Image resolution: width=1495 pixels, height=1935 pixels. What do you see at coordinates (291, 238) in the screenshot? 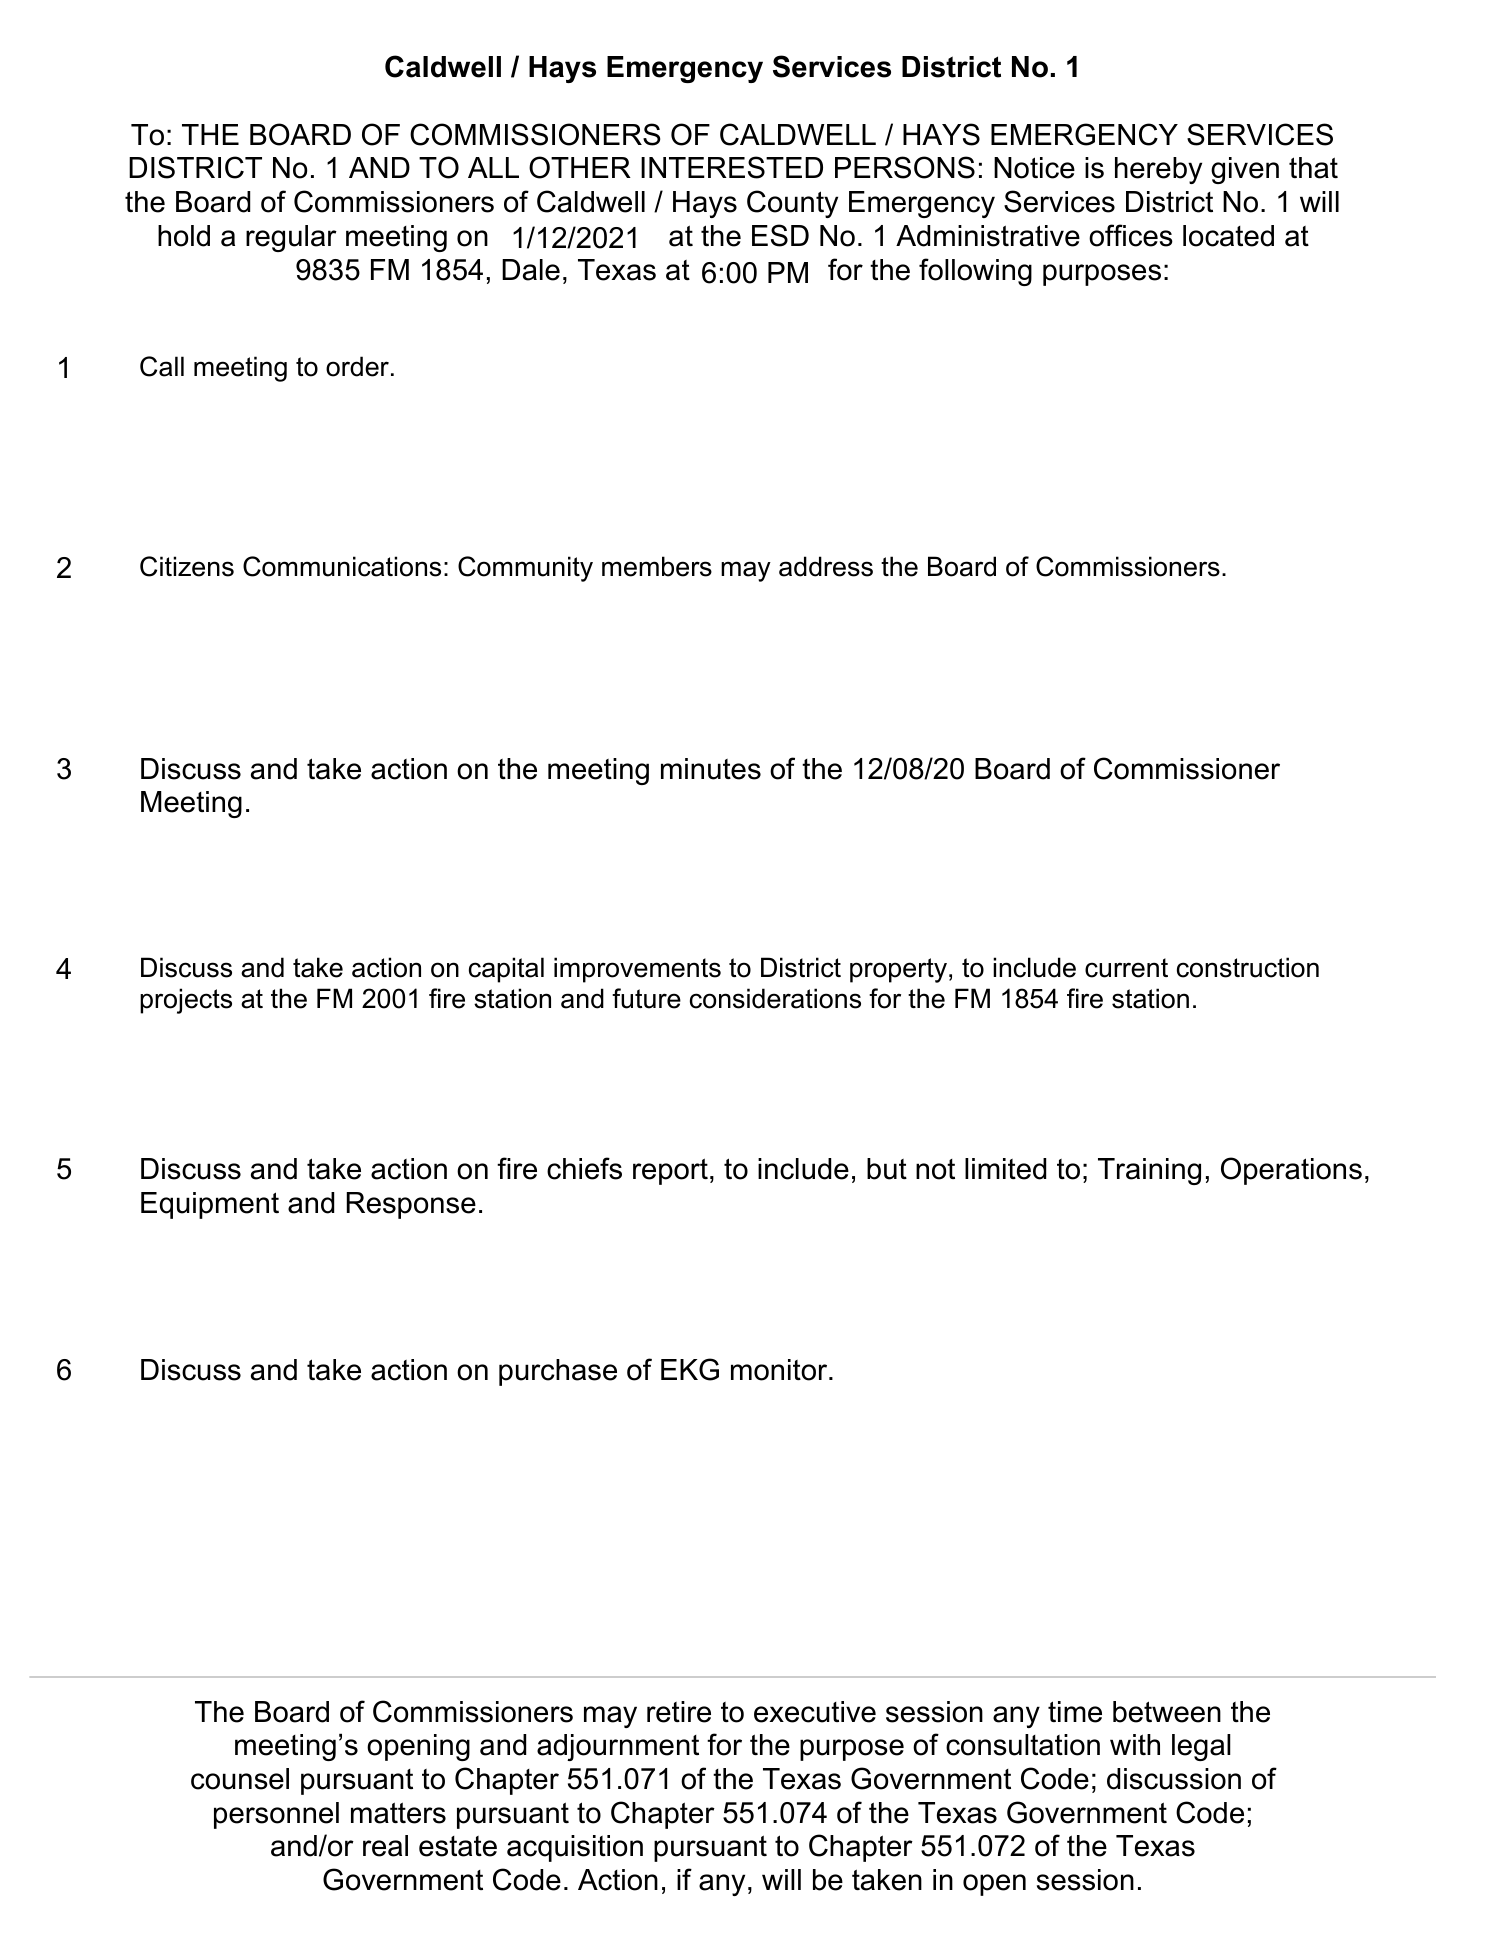
I see `regular` at bounding box center [291, 238].
